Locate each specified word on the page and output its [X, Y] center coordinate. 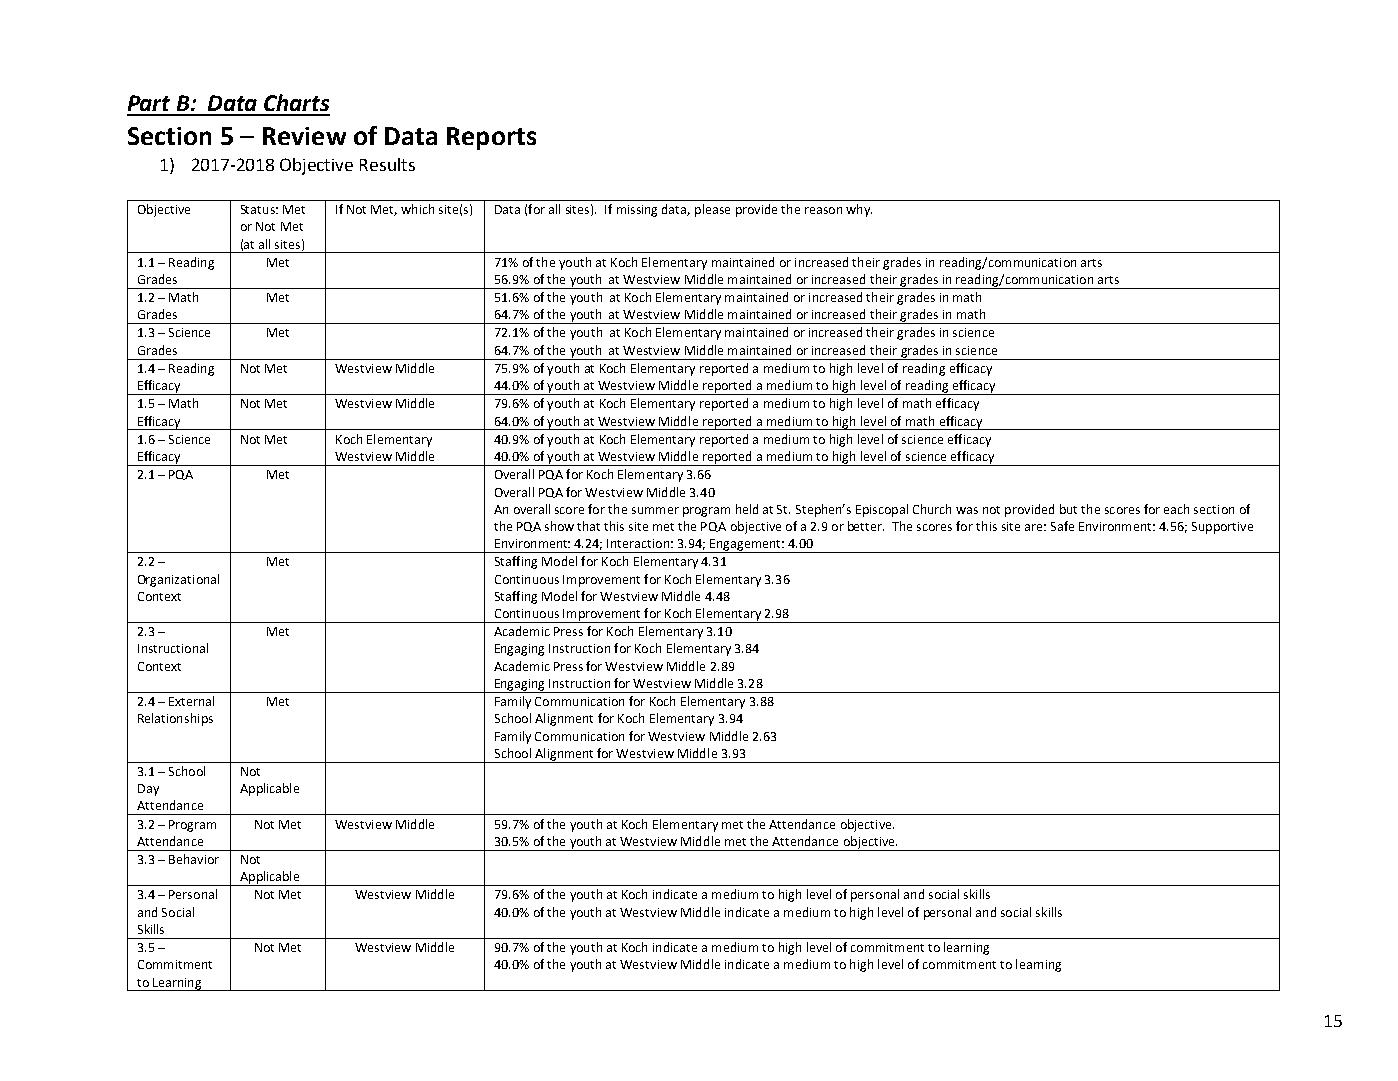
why [859, 210]
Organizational [178, 580]
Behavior [194, 859]
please [712, 210]
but [1068, 509]
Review [304, 136]
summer [655, 510]
